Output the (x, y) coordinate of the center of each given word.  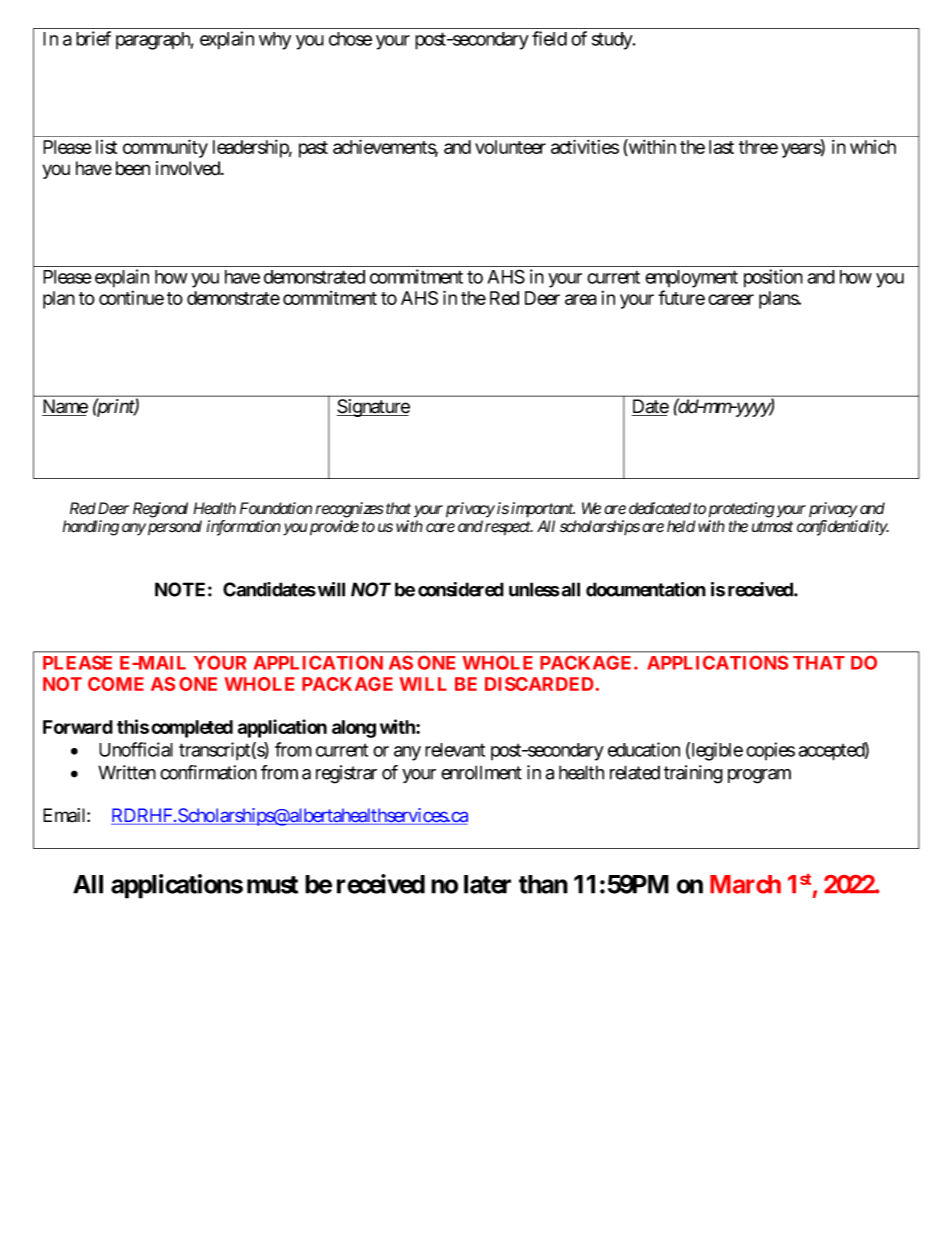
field (549, 38)
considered (461, 589)
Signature (373, 408)
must (272, 885)
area (581, 299)
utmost (772, 527)
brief (93, 38)
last (721, 147)
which (873, 147)
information (244, 528)
